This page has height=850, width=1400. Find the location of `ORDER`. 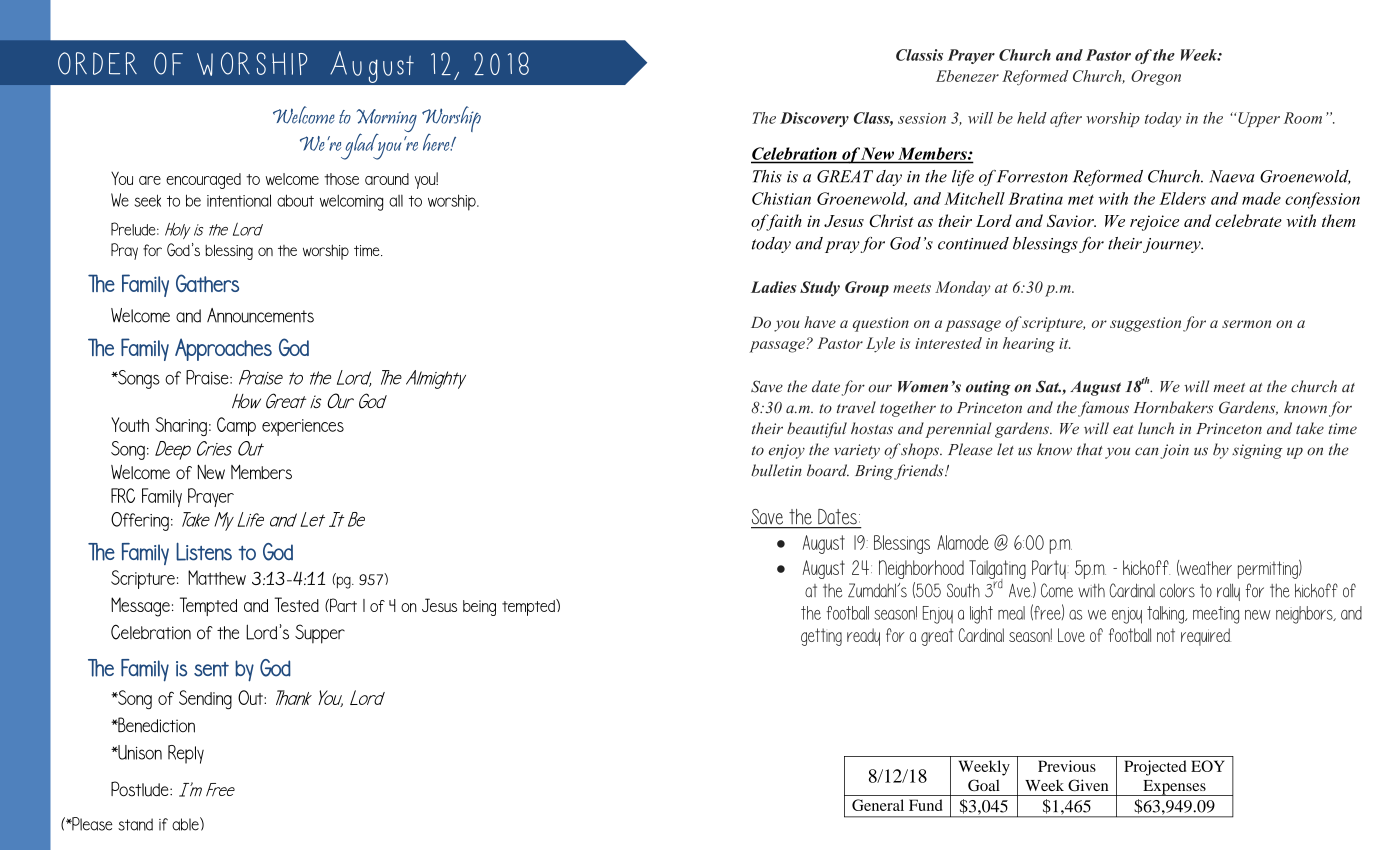

ORDER is located at coordinates (97, 63).
